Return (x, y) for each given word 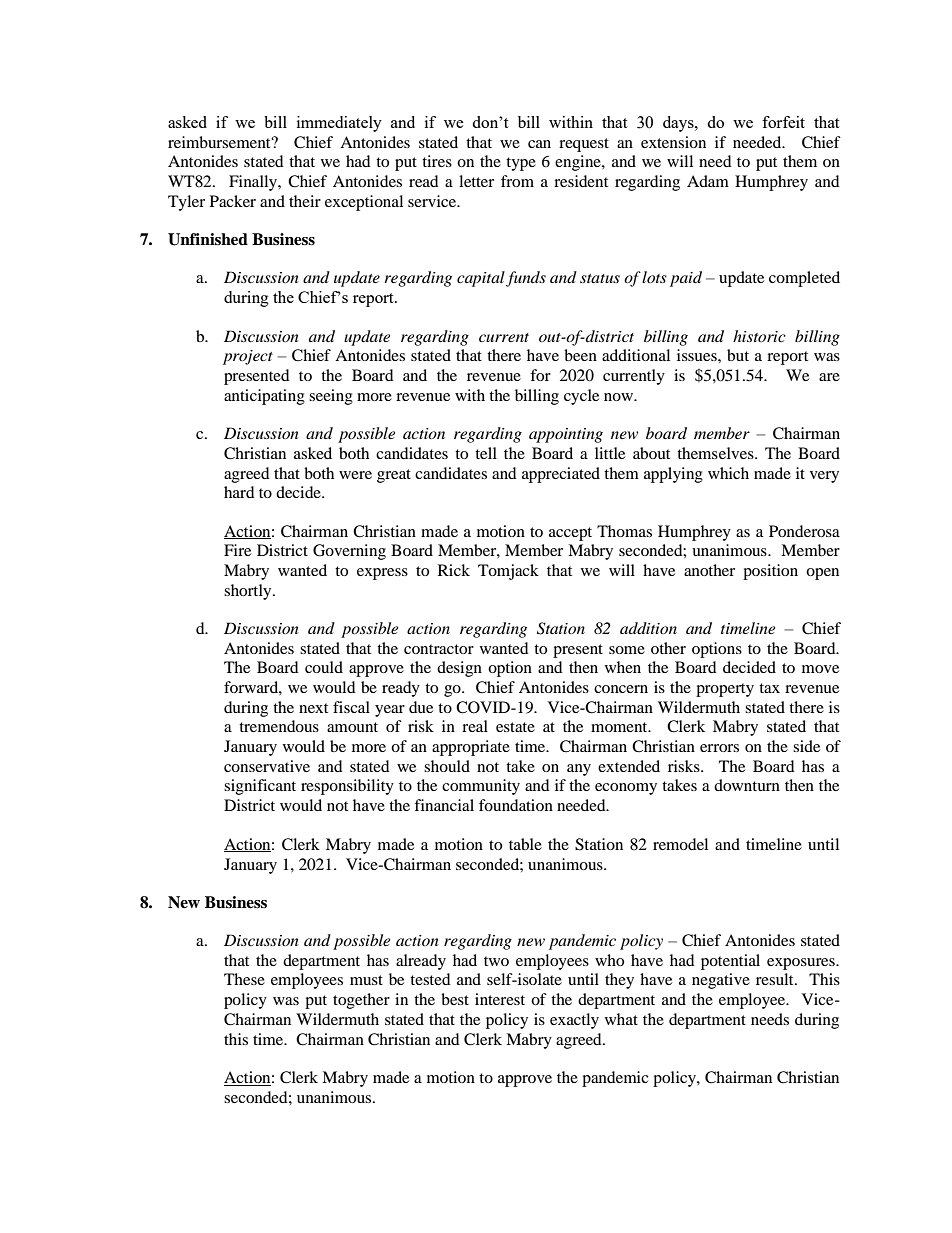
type (521, 164)
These (244, 979)
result (776, 979)
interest (500, 999)
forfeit (783, 122)
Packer (233, 201)
